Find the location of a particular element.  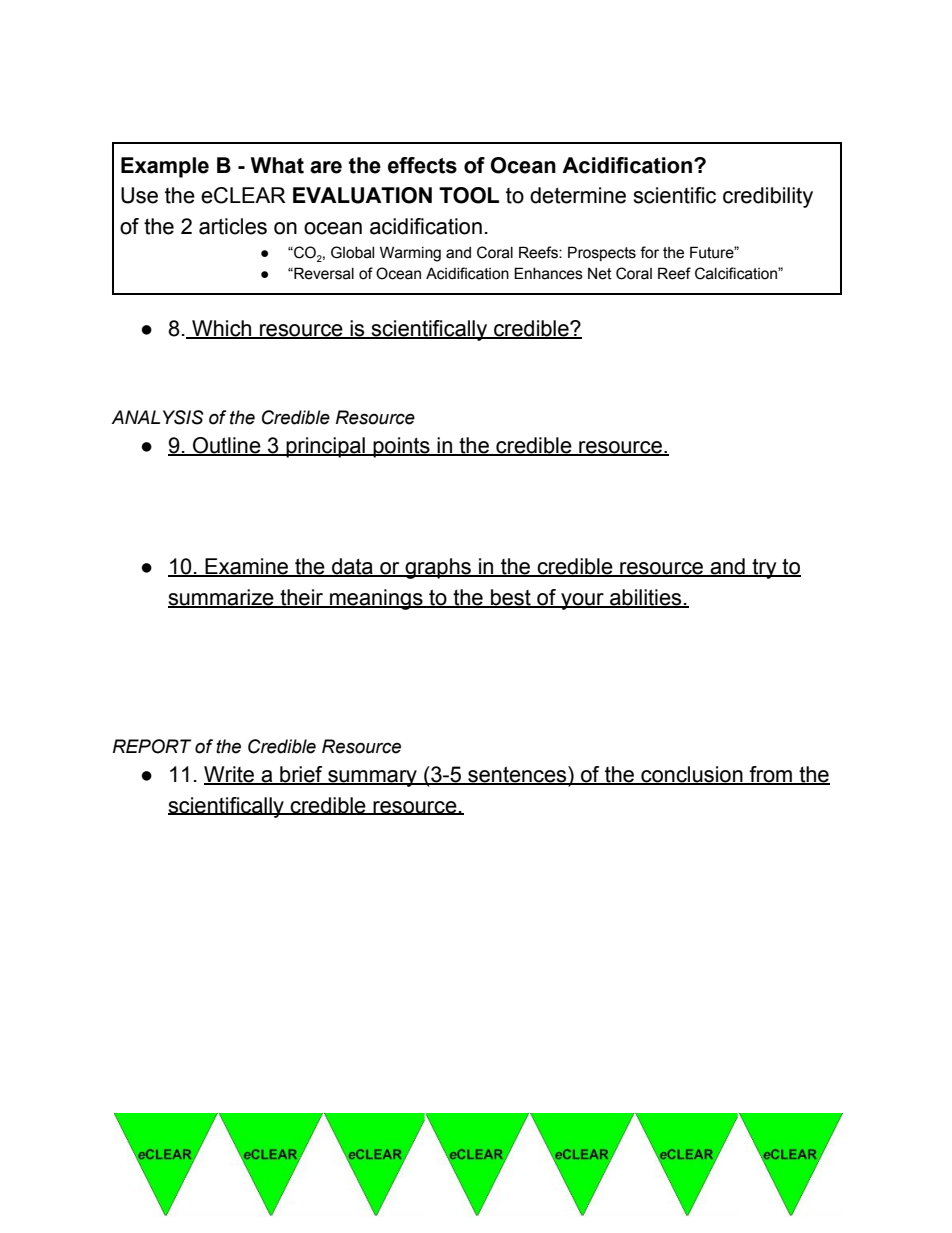

Which is located at coordinates (222, 329).
